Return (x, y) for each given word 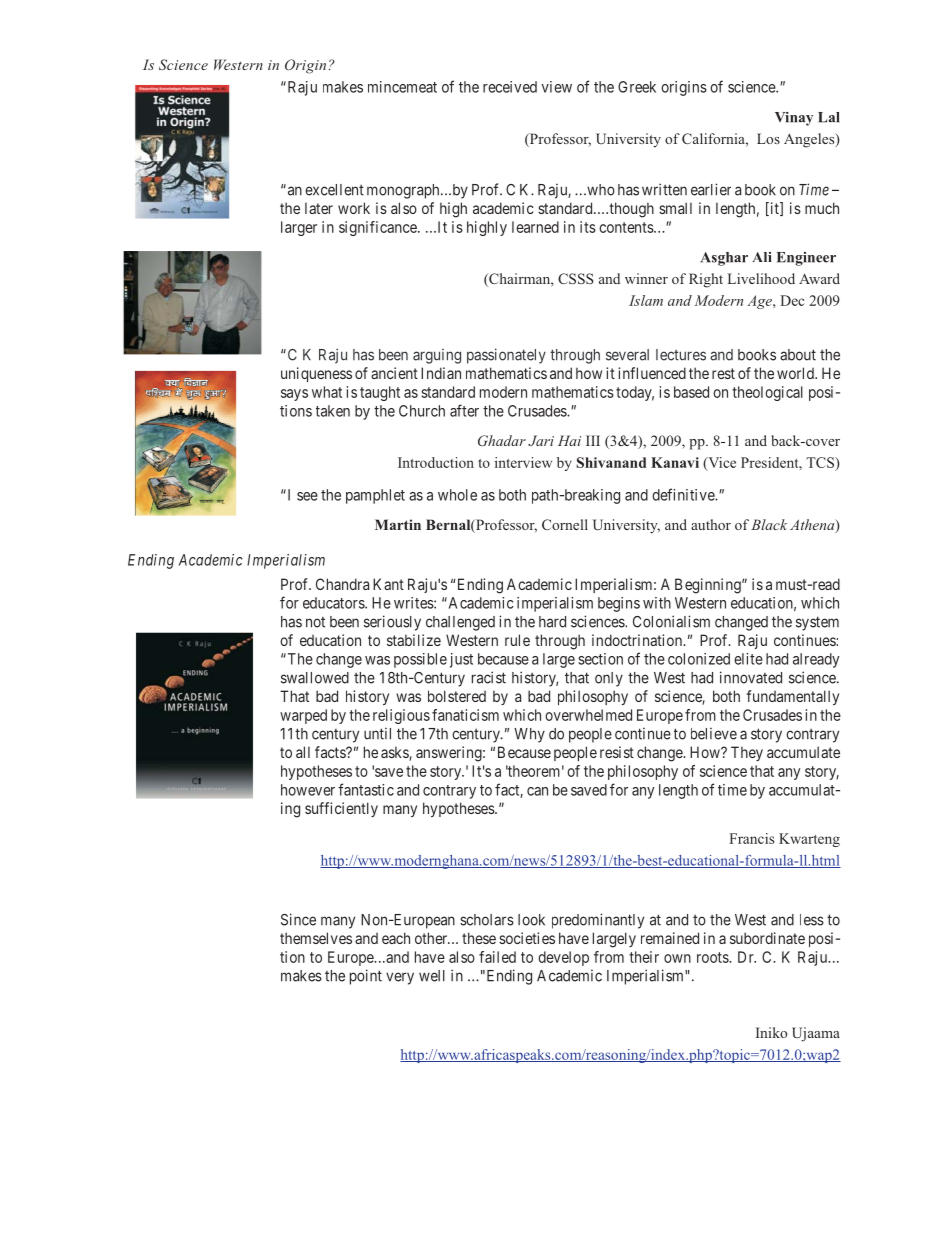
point (366, 977)
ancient (394, 373)
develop (563, 958)
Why (529, 735)
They (747, 753)
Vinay (794, 119)
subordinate (767, 938)
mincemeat (402, 87)
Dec (792, 300)
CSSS (576, 278)
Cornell (565, 524)
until (377, 733)
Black (769, 524)
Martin (398, 524)
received (510, 87)
